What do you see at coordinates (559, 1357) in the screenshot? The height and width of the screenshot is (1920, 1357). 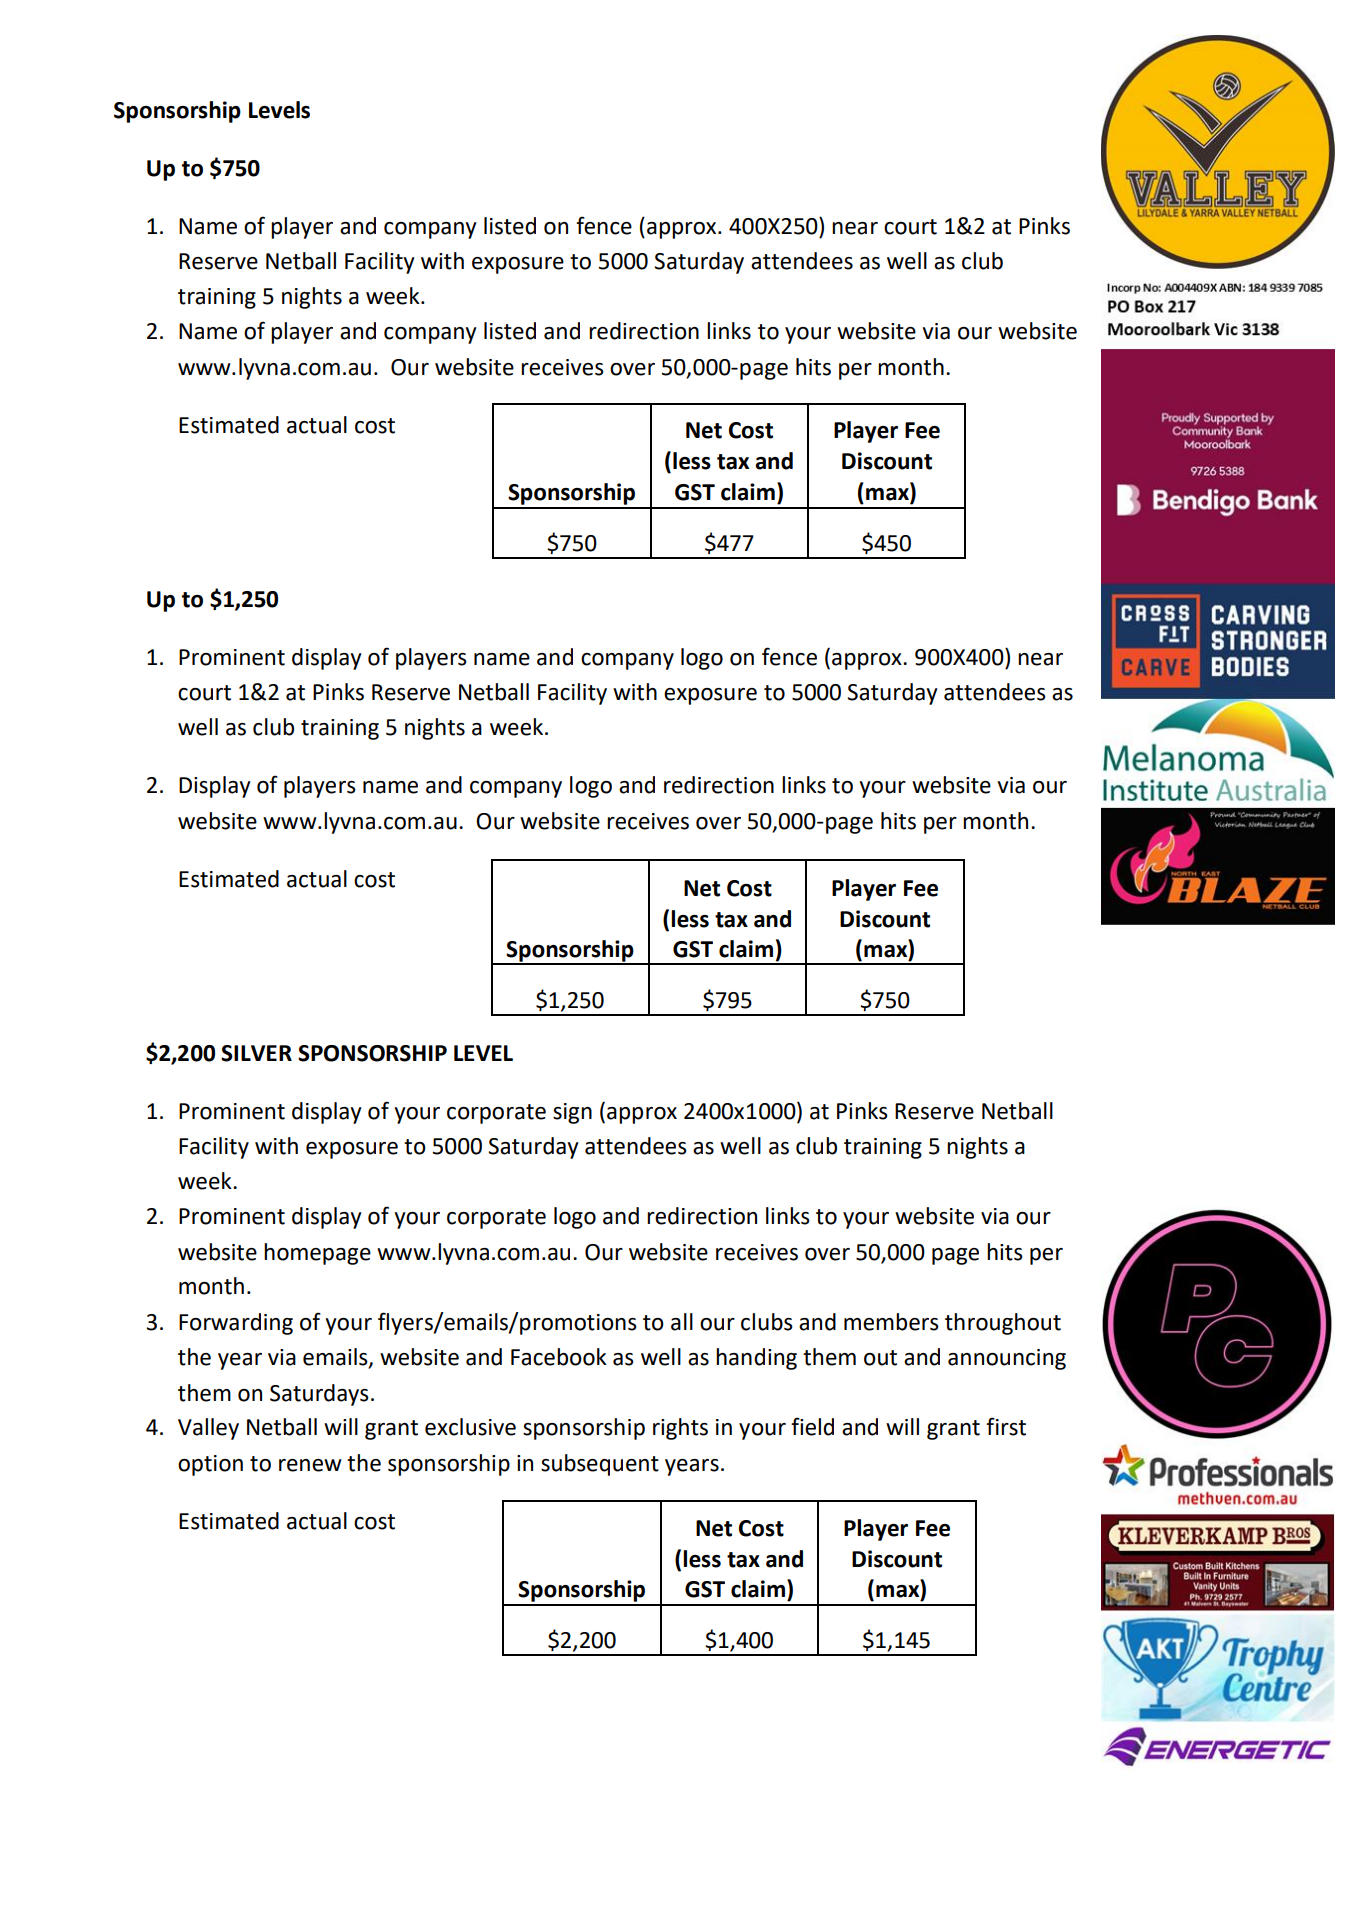 I see `Facebook` at bounding box center [559, 1357].
